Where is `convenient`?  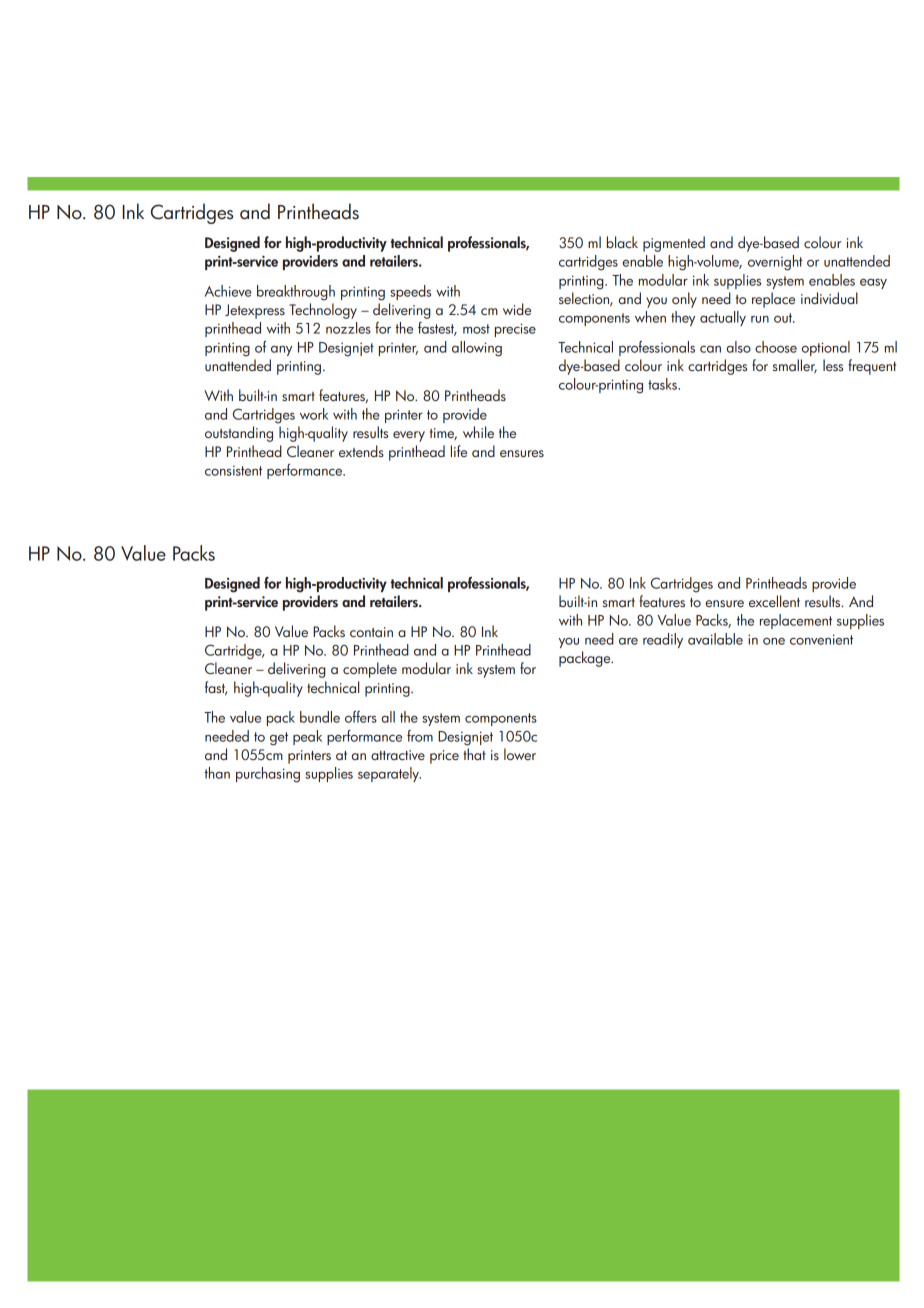 convenient is located at coordinates (821, 639).
